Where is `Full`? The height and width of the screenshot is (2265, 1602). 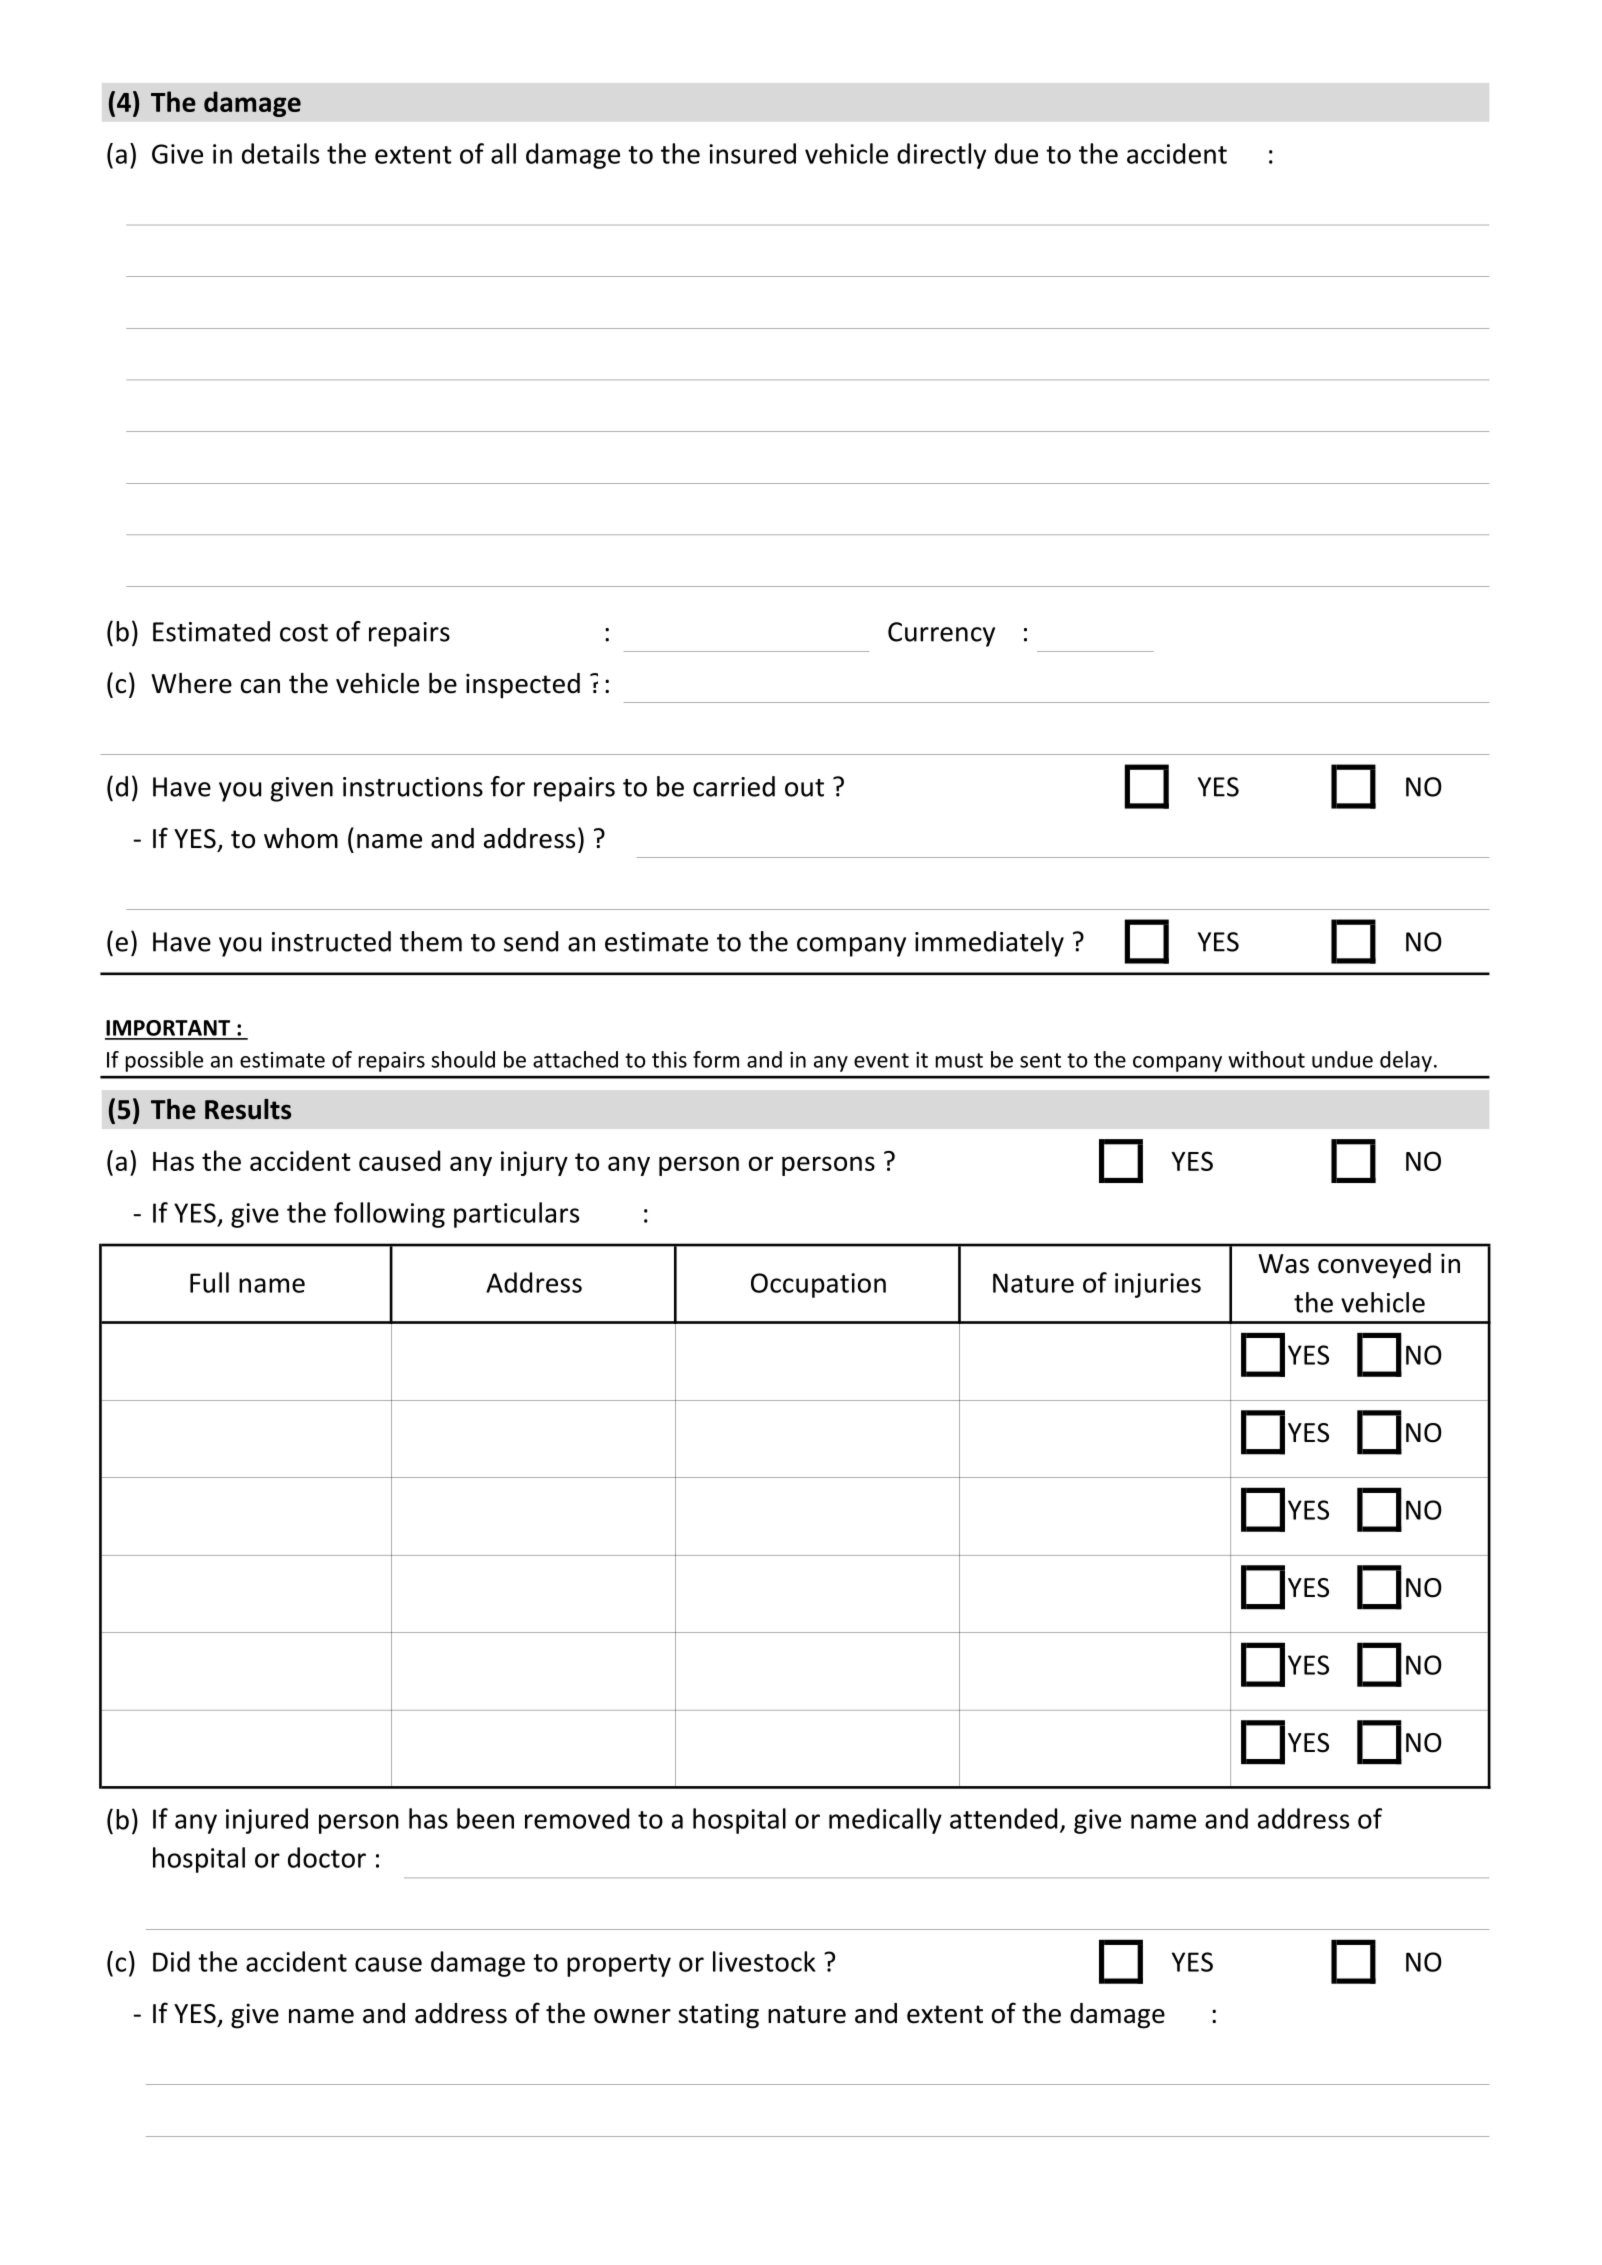
Full is located at coordinates (209, 1282).
